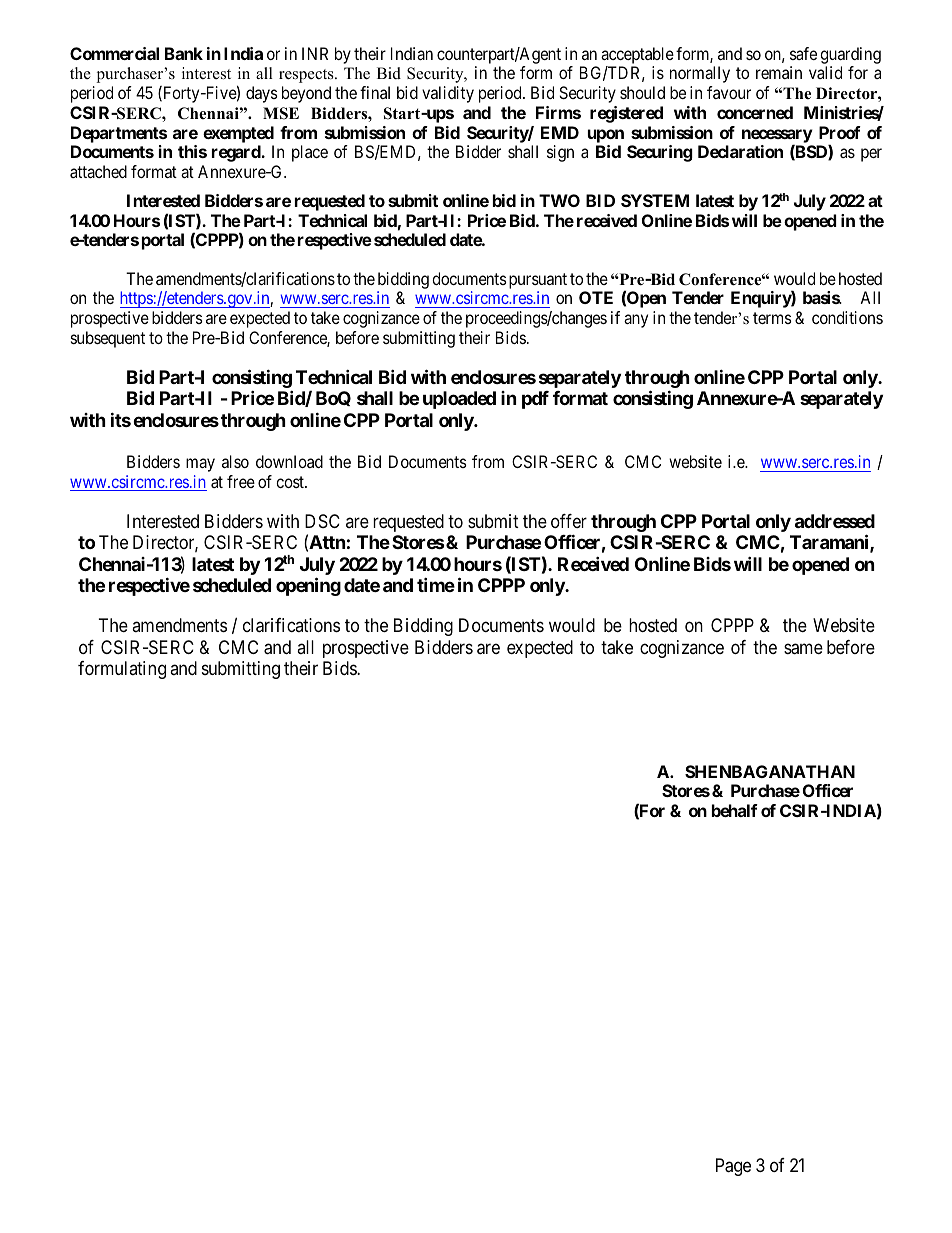 The height and width of the page is (1233, 952). I want to click on same, so click(803, 649).
